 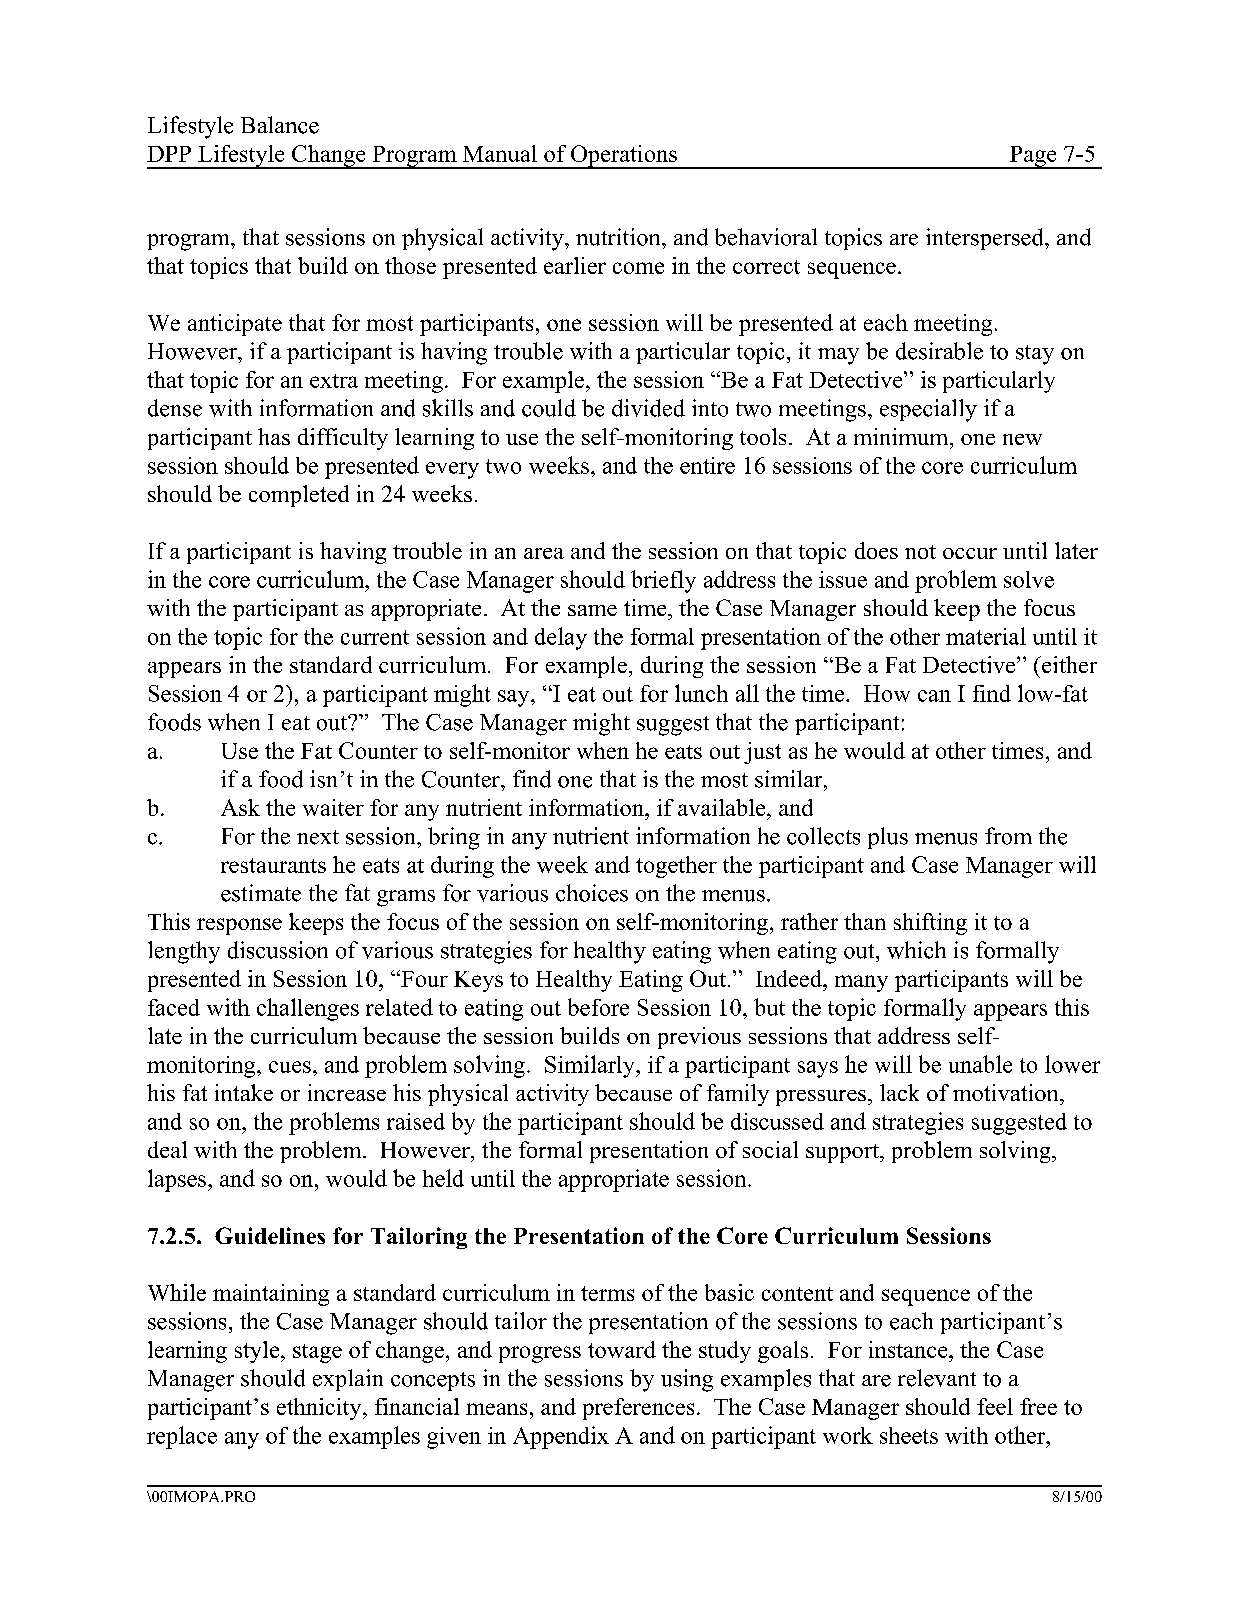 What do you see at coordinates (299, 496) in the image?
I see `completed` at bounding box center [299, 496].
